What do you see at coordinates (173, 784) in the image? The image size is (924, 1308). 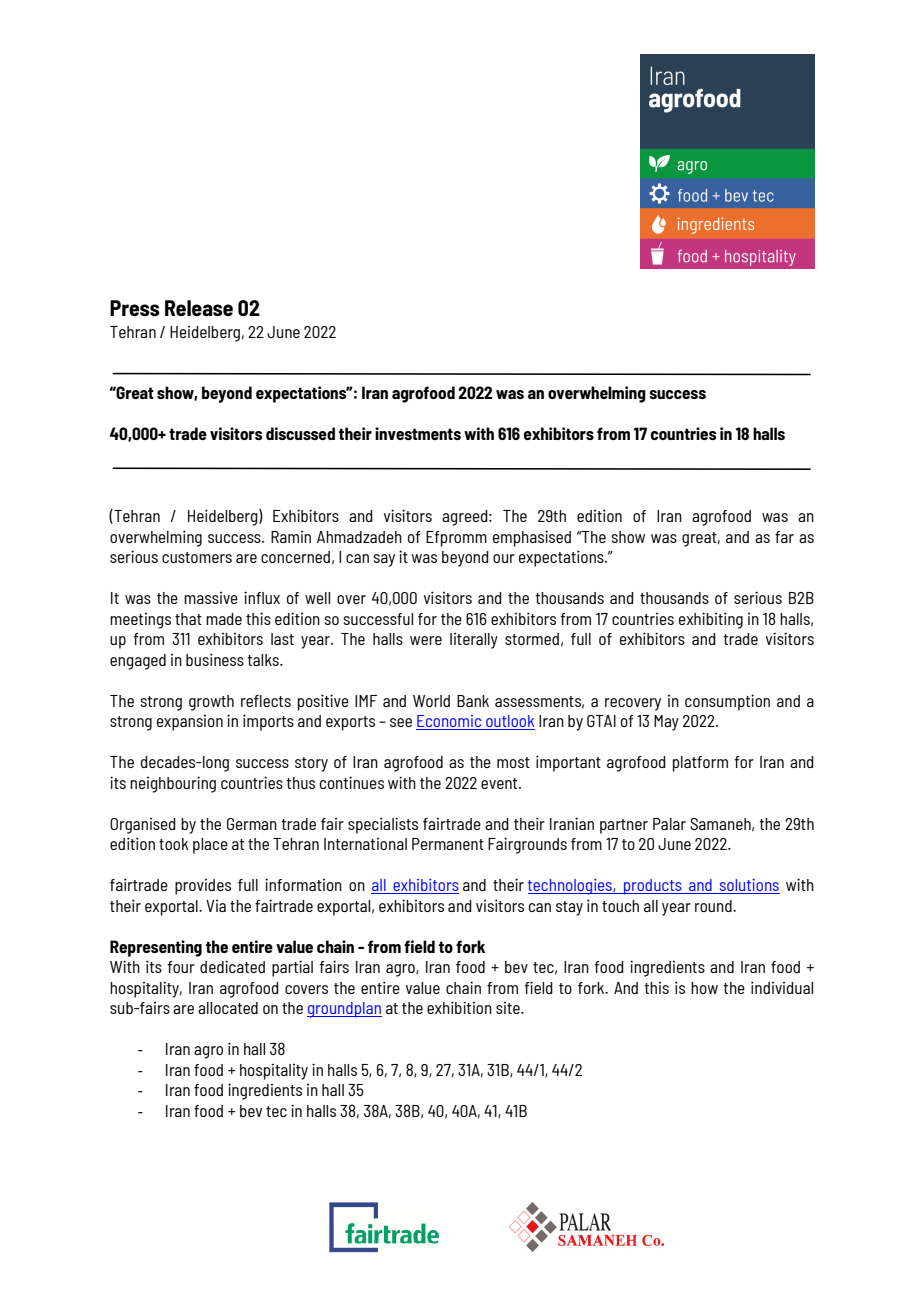 I see `neighbouring` at bounding box center [173, 784].
